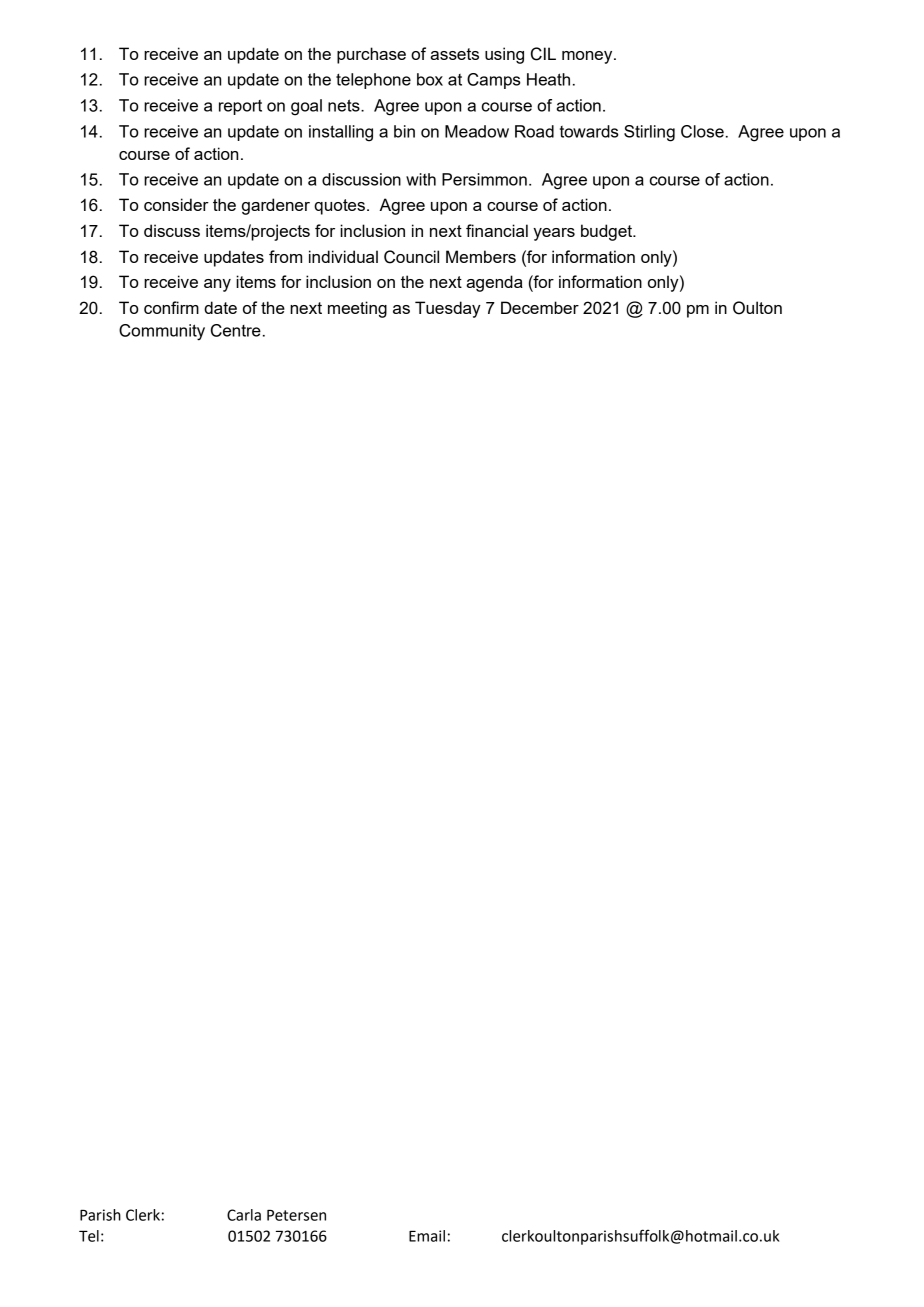  What do you see at coordinates (357, 309) in the screenshot?
I see `meeting` at bounding box center [357, 309].
